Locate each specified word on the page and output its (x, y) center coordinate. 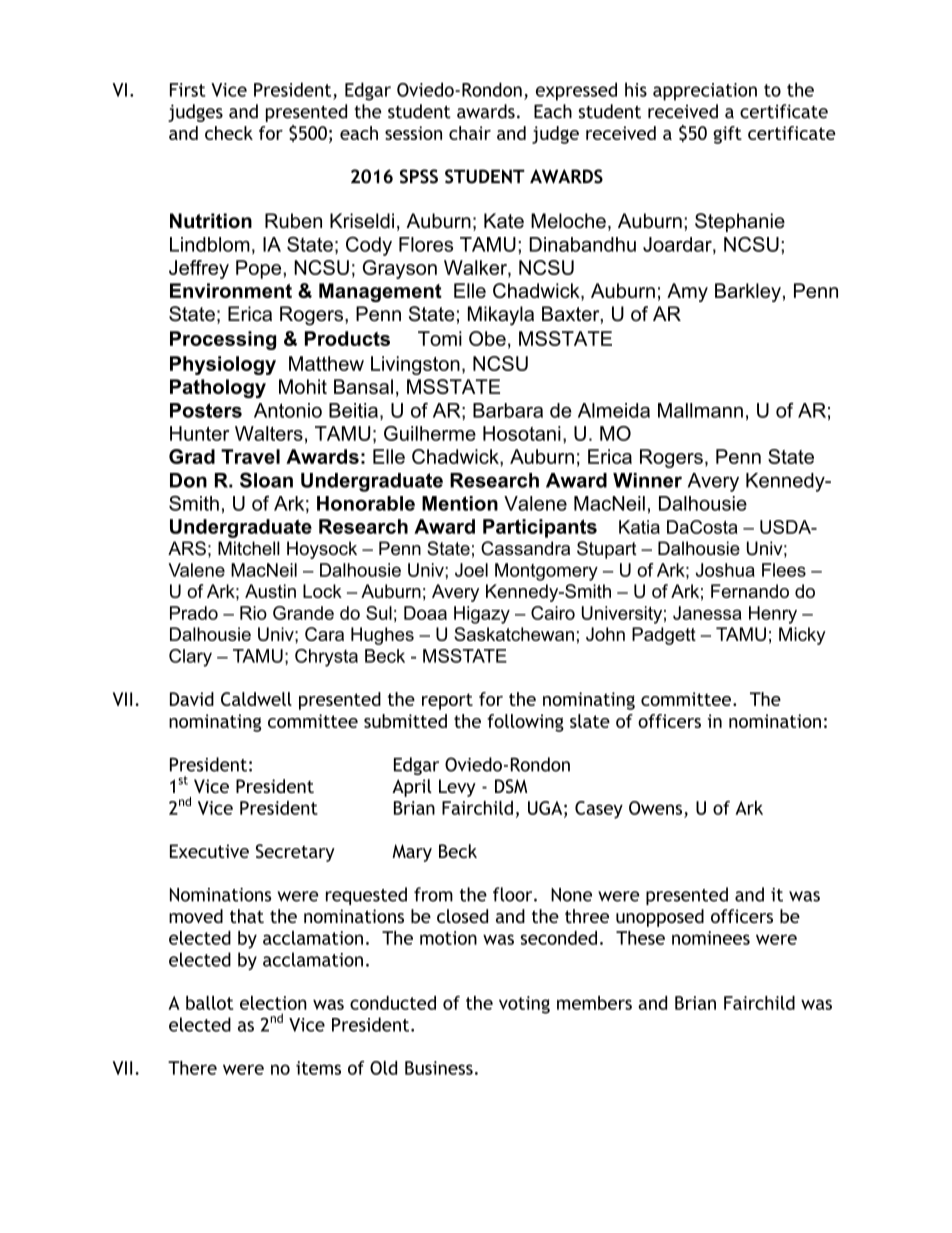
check (229, 133)
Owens (655, 808)
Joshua (725, 570)
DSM (511, 786)
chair (470, 133)
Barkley (748, 292)
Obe (487, 338)
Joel (471, 570)
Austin (270, 591)
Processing (223, 340)
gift (727, 135)
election (273, 1003)
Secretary (295, 853)
